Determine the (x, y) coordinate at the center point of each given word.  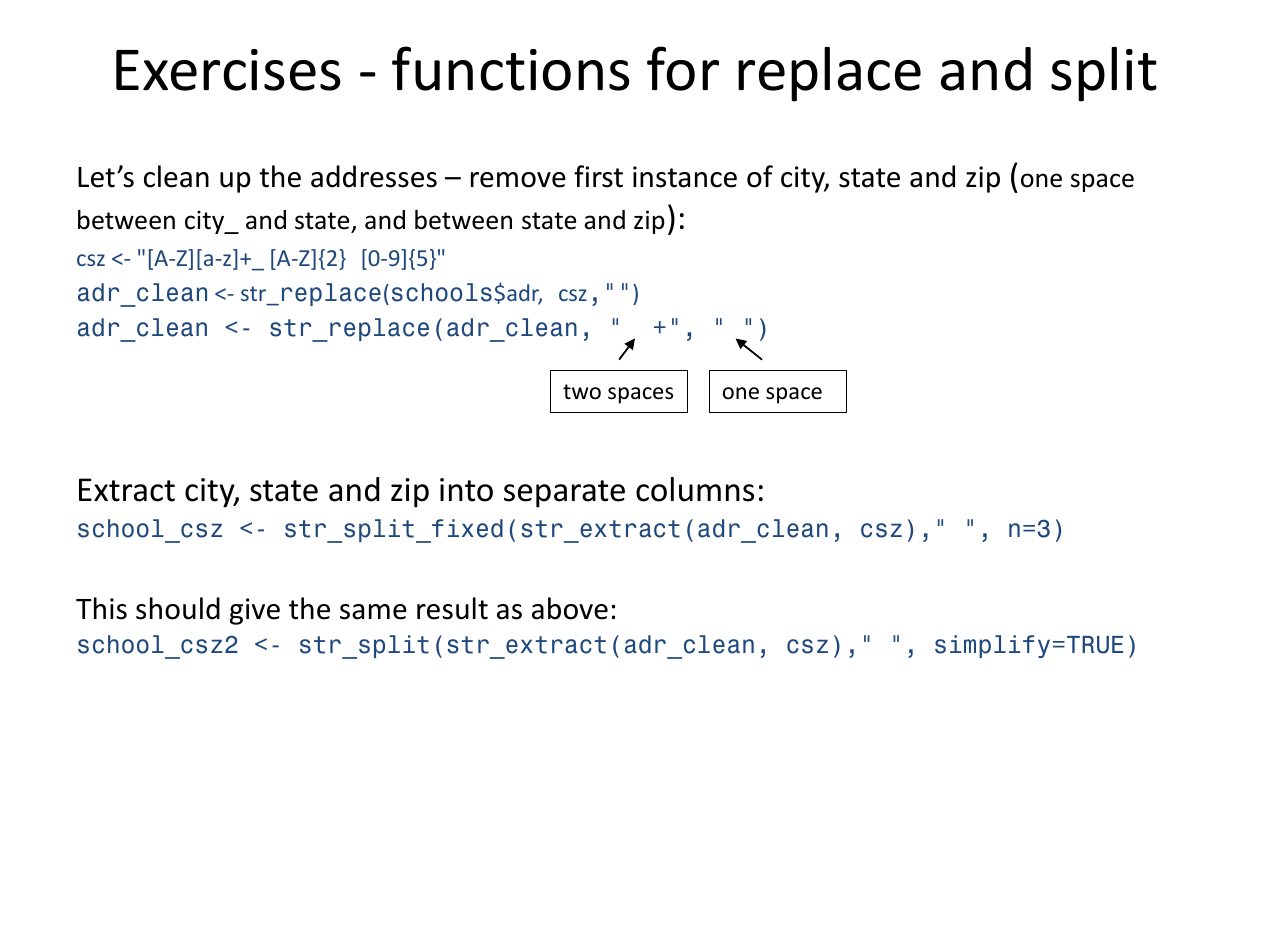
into (466, 490)
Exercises (228, 70)
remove (518, 180)
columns (695, 489)
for (683, 68)
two (582, 392)
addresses (374, 176)
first (598, 176)
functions (511, 68)
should (178, 608)
